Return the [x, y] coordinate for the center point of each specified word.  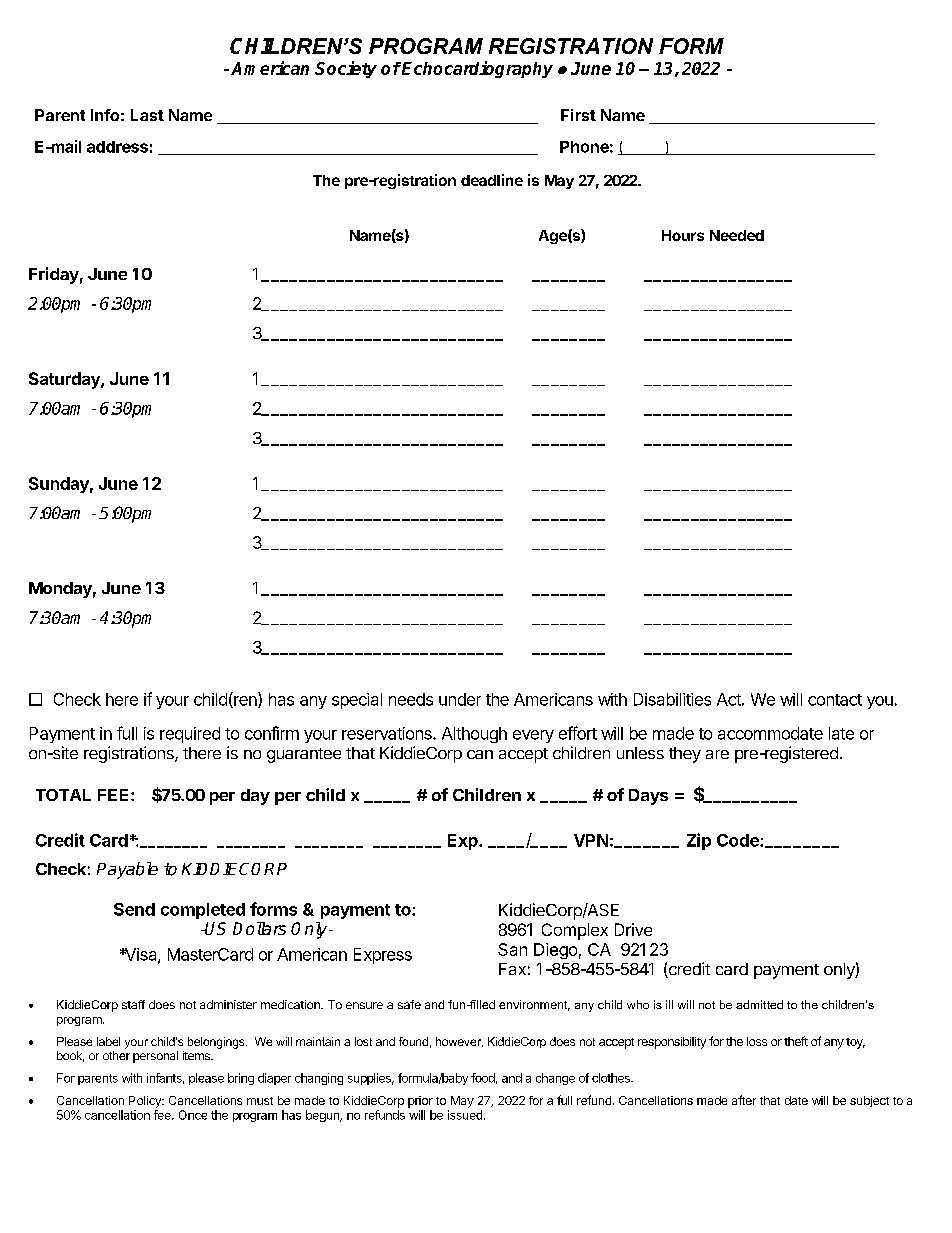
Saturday [65, 380]
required [190, 735]
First [578, 115]
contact [835, 700]
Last [147, 115]
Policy [146, 1102]
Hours [683, 235]
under [460, 699]
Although [474, 735]
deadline [492, 180]
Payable [127, 870]
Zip [699, 841]
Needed [737, 235]
